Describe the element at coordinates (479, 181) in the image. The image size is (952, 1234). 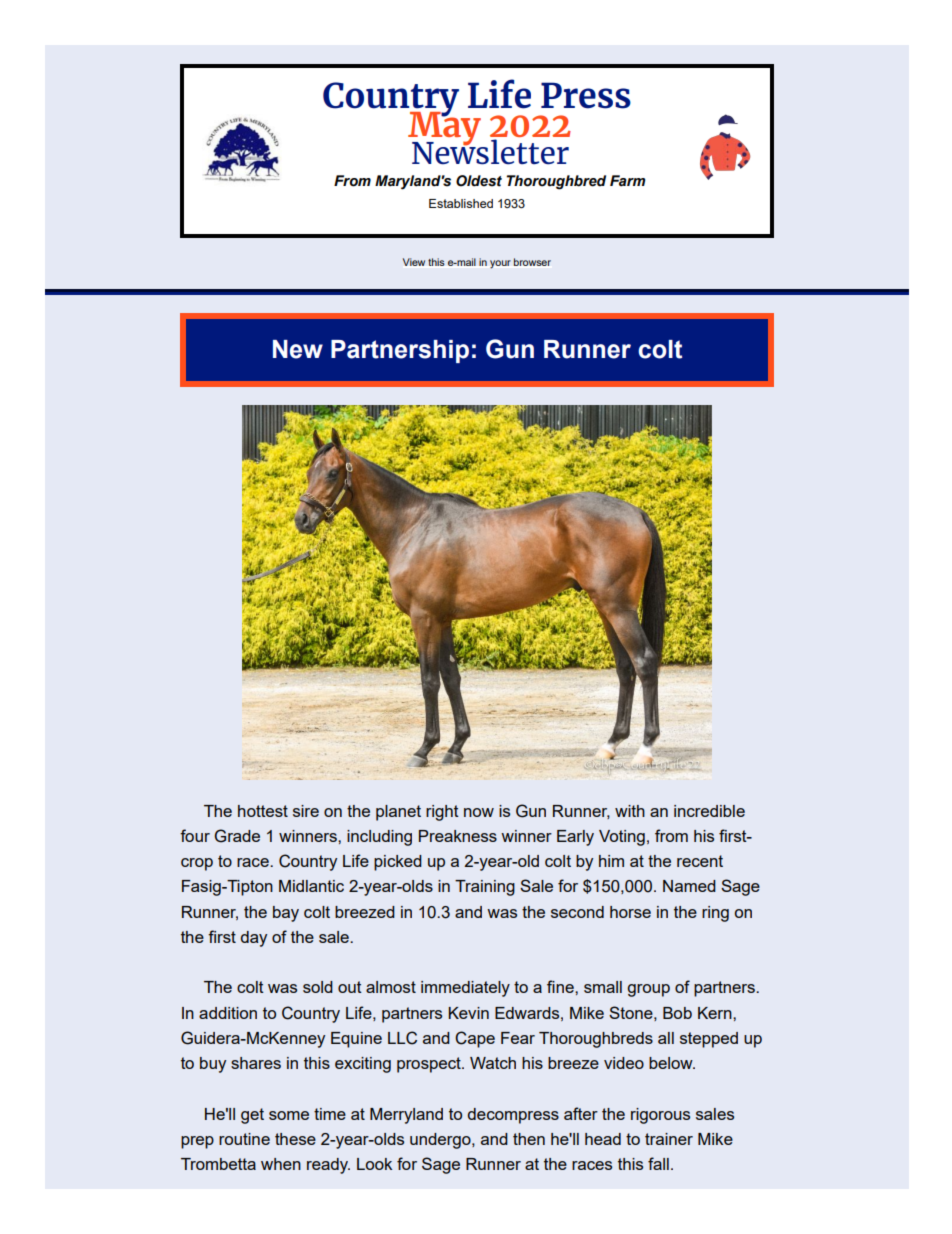
I see `Oldest` at that location.
